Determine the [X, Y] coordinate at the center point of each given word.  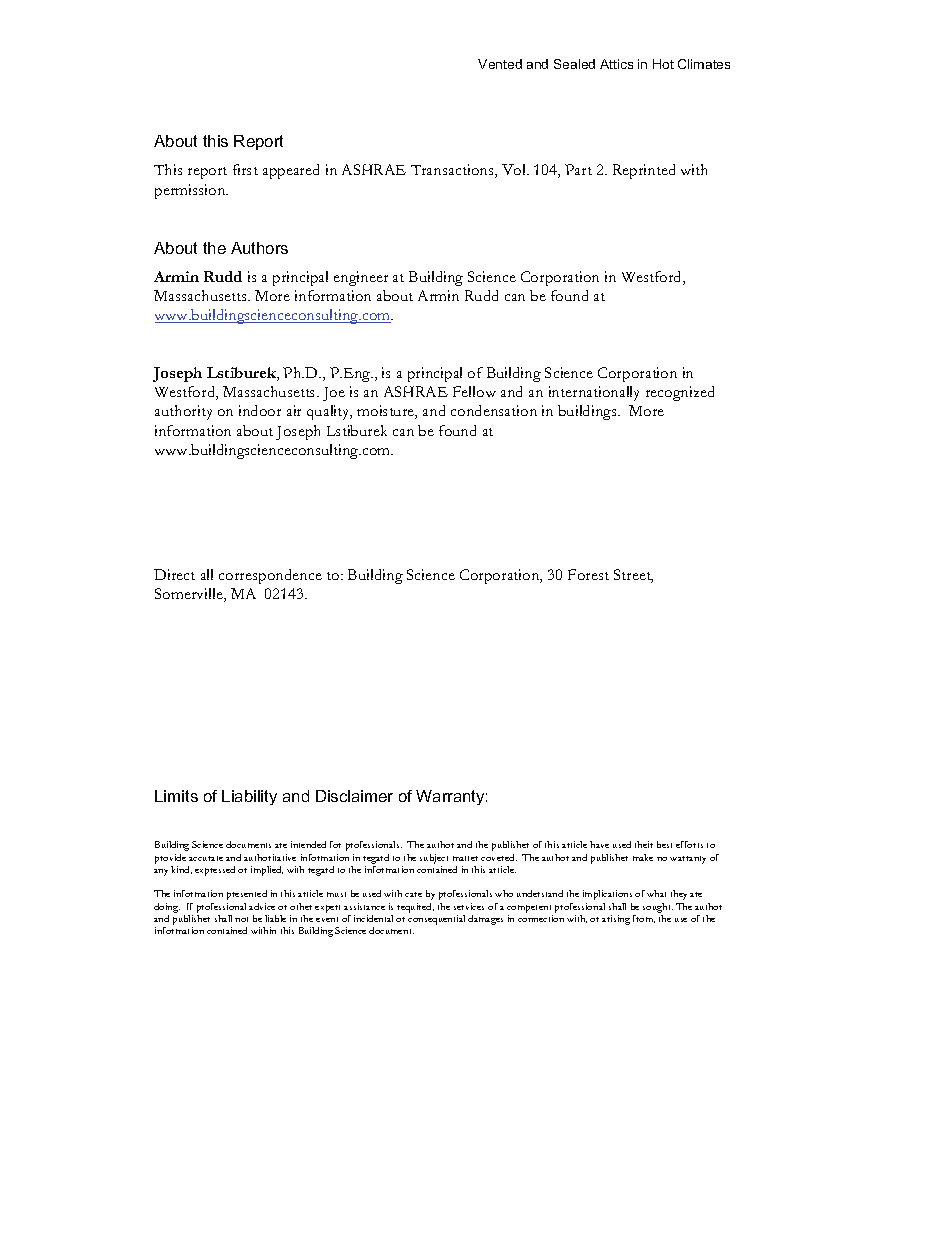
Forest [588, 574]
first [245, 169]
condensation [494, 410]
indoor [260, 410]
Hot [663, 64]
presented [247, 895]
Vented [500, 64]
